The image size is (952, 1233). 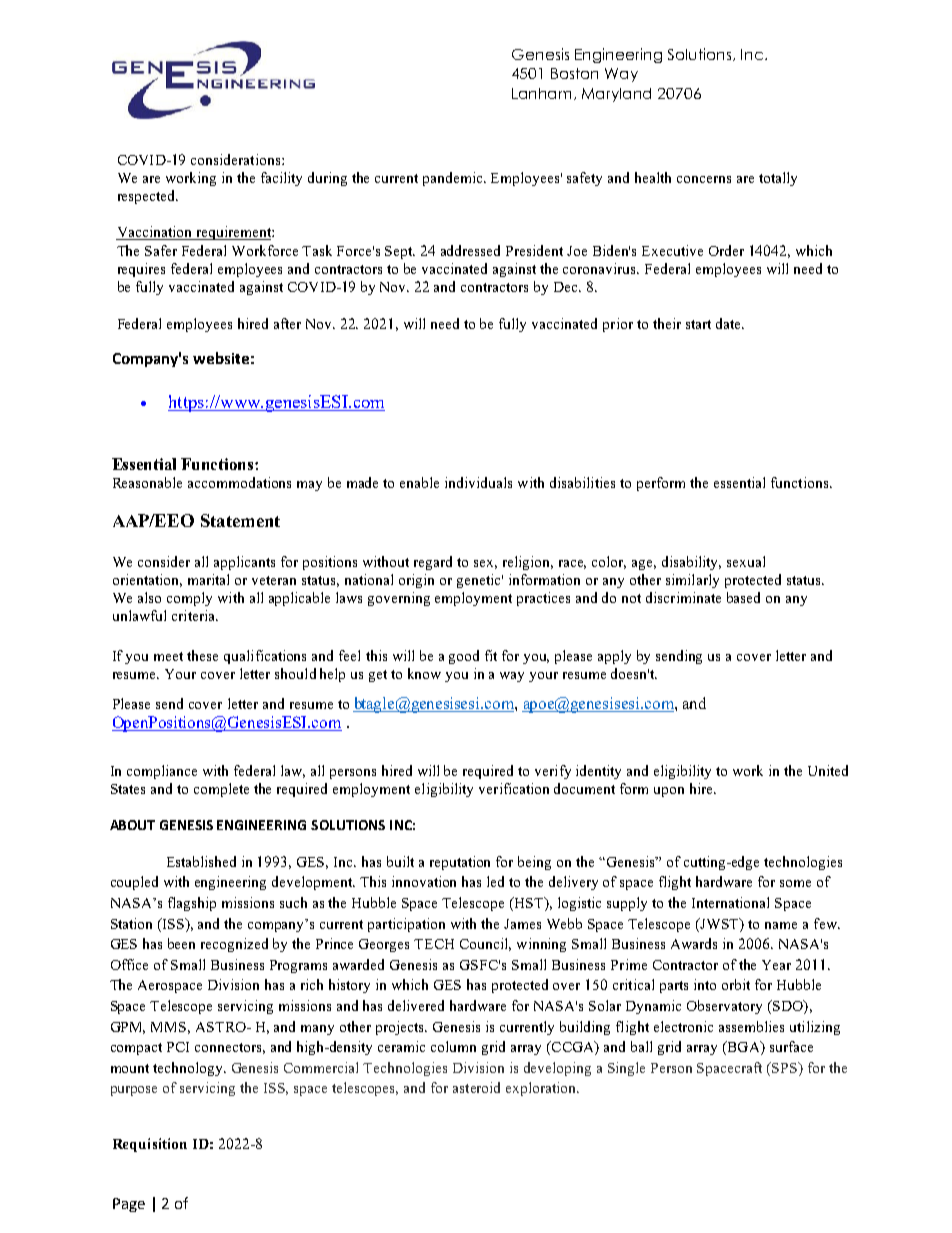 I want to click on accommodations, so click(x=239, y=482).
